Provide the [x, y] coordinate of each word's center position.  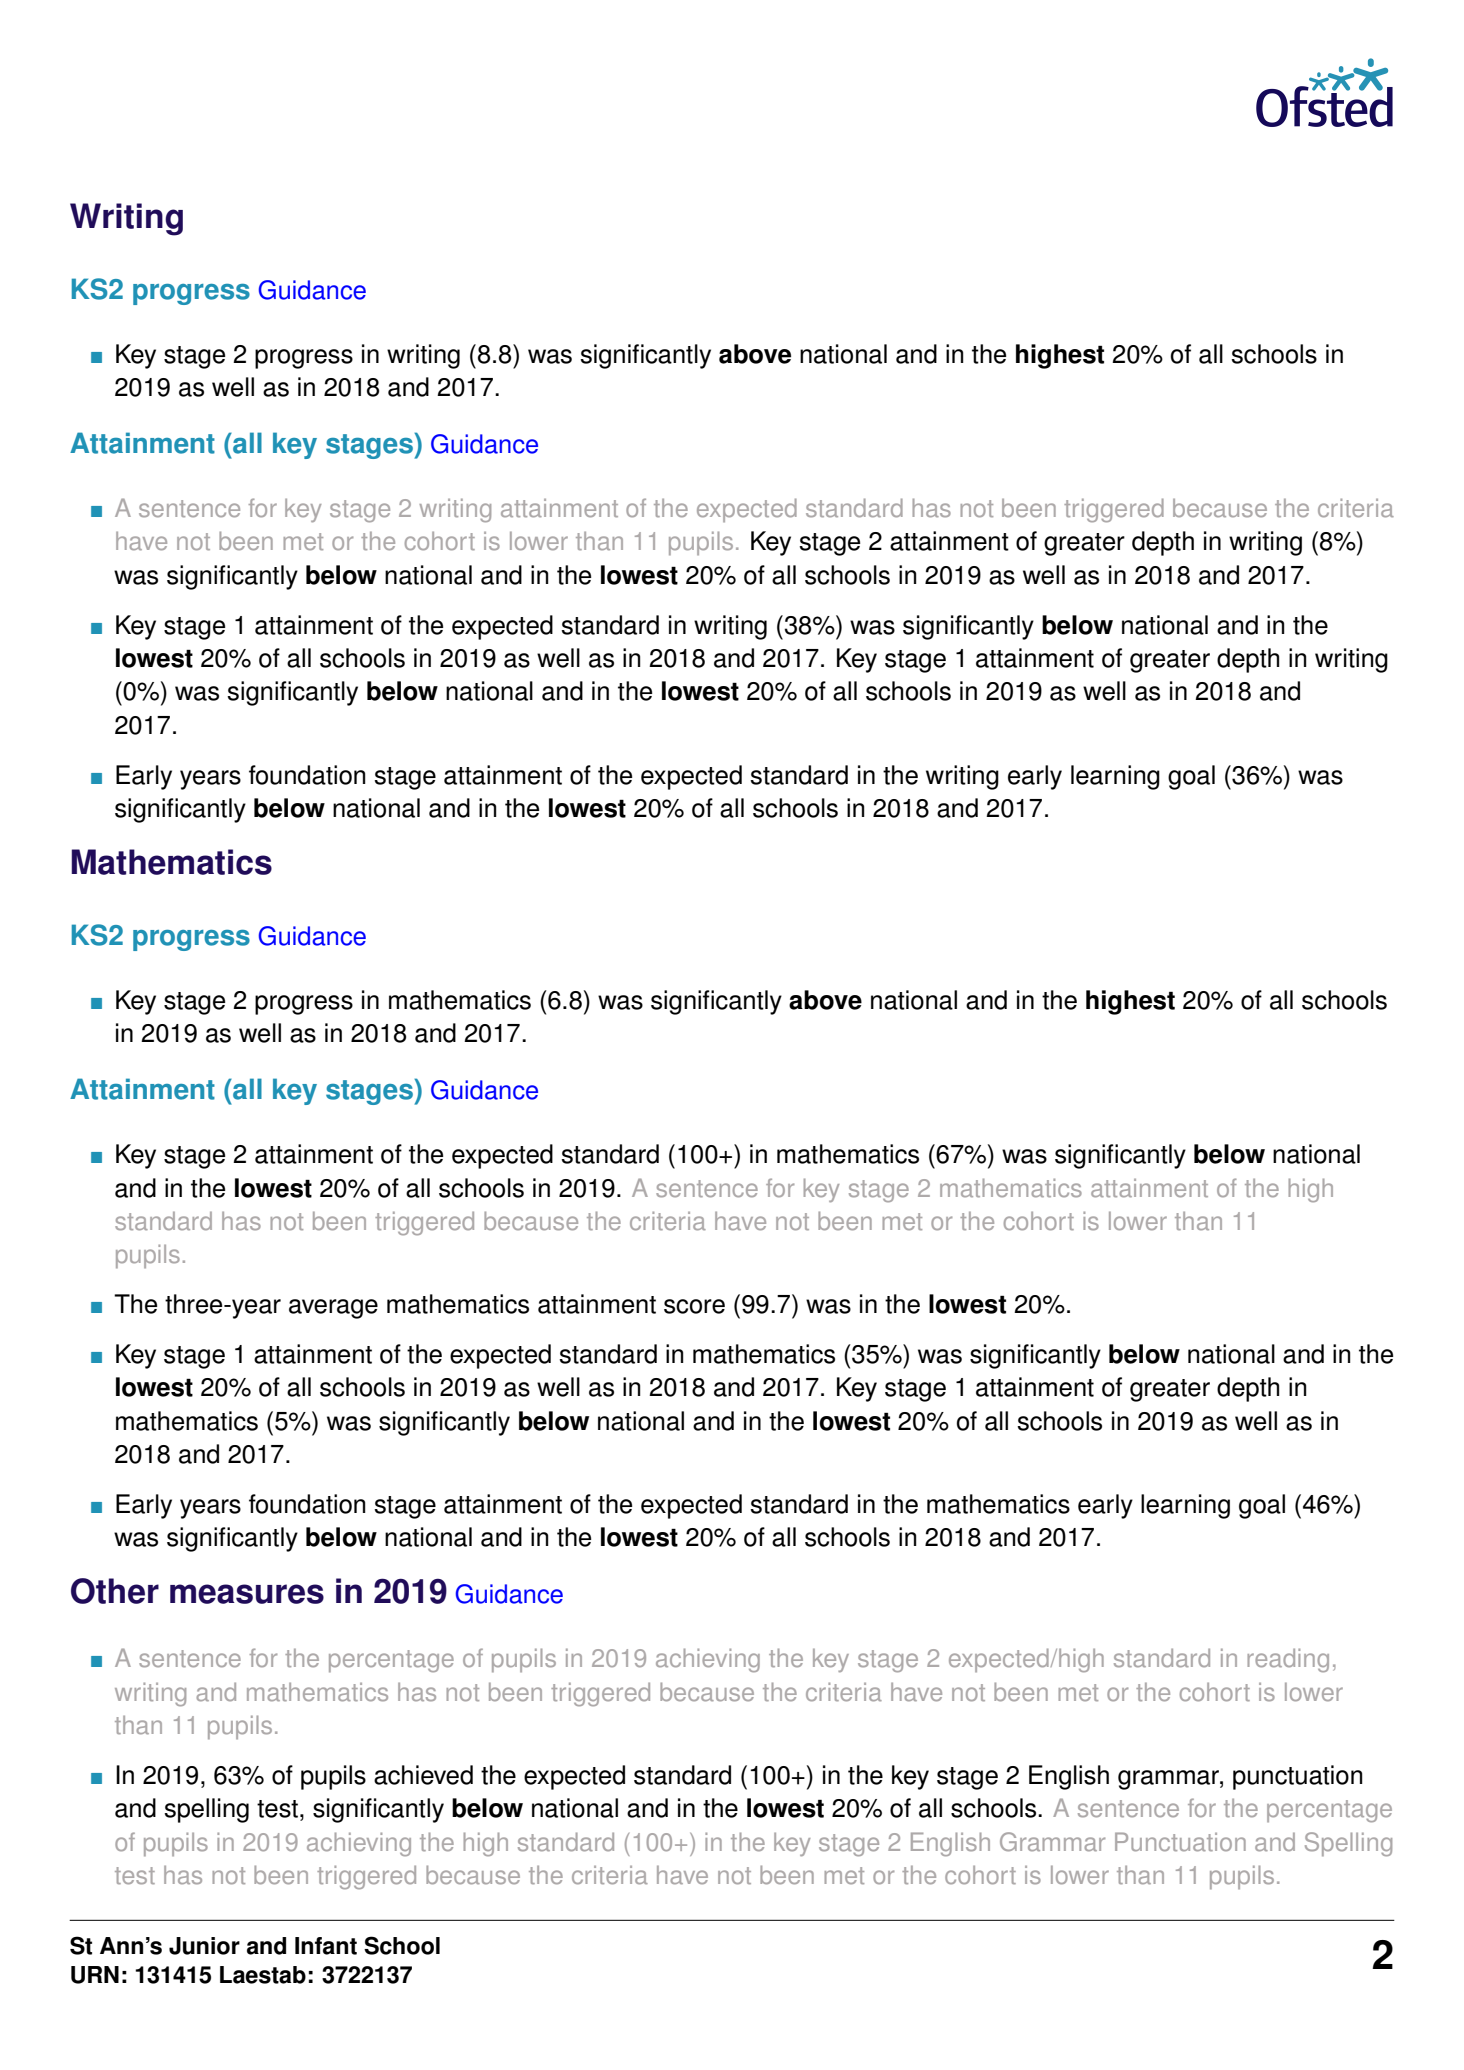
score [694, 1306]
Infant [326, 1946]
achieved [423, 1775]
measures [247, 1594]
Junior [204, 1946]
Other [115, 1591]
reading [1288, 1660]
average [333, 1309]
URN [95, 1975]
